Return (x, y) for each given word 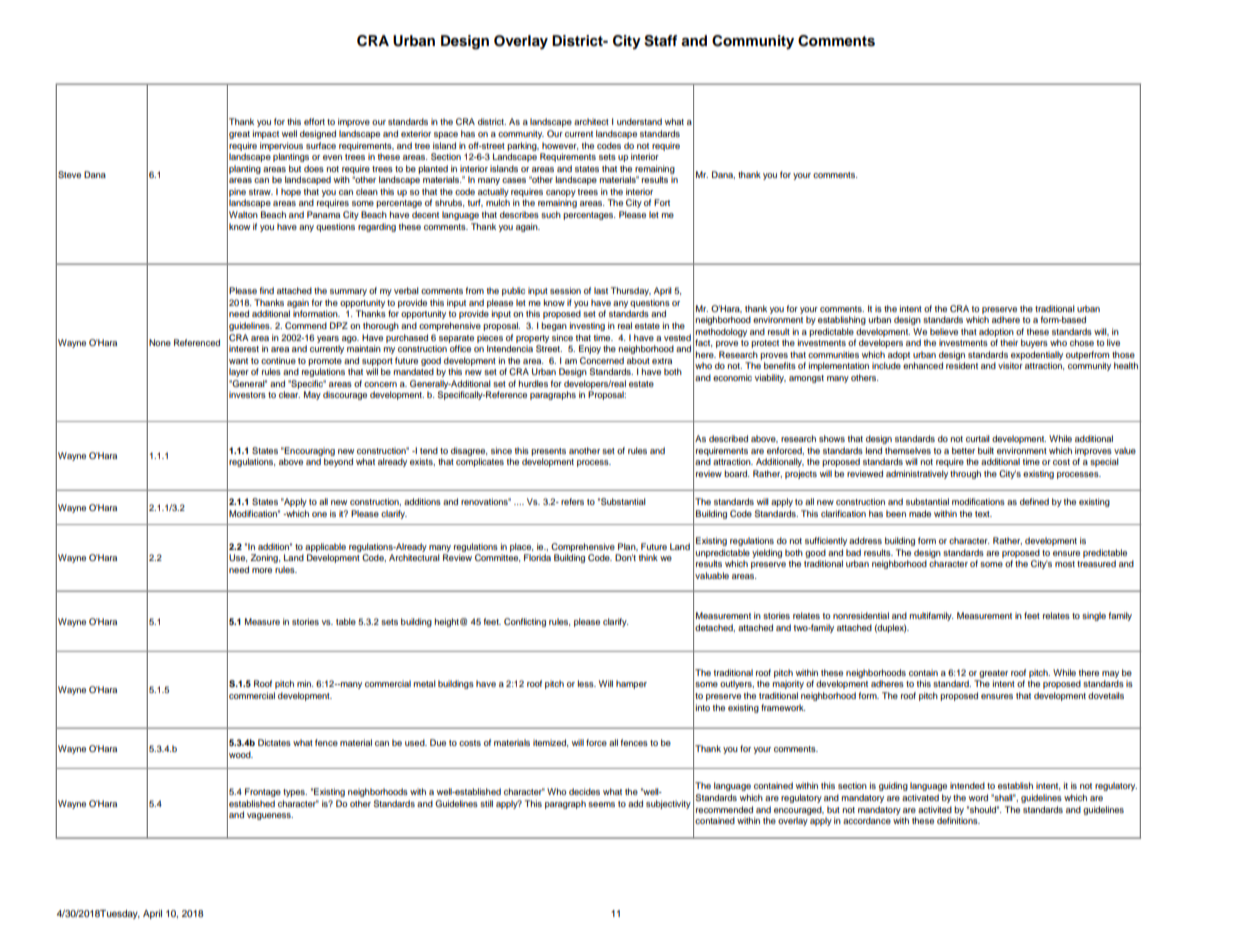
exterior (416, 133)
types (295, 793)
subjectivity (668, 804)
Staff (660, 41)
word (978, 797)
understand (639, 121)
